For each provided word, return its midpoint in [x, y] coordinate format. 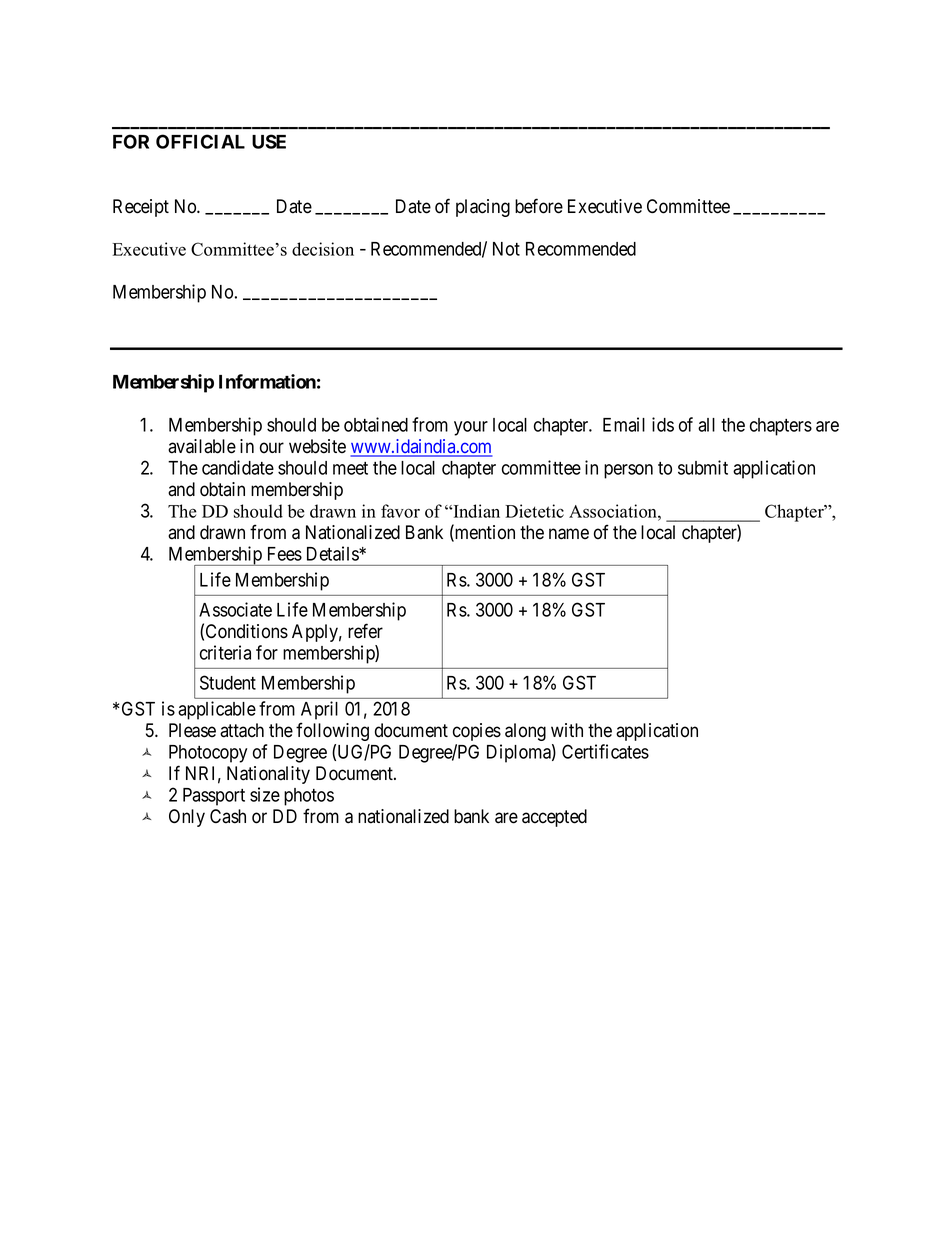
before [539, 206]
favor [400, 511]
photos [309, 797]
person [628, 471]
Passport [214, 797]
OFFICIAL [200, 141]
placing [483, 208]
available [202, 446]
